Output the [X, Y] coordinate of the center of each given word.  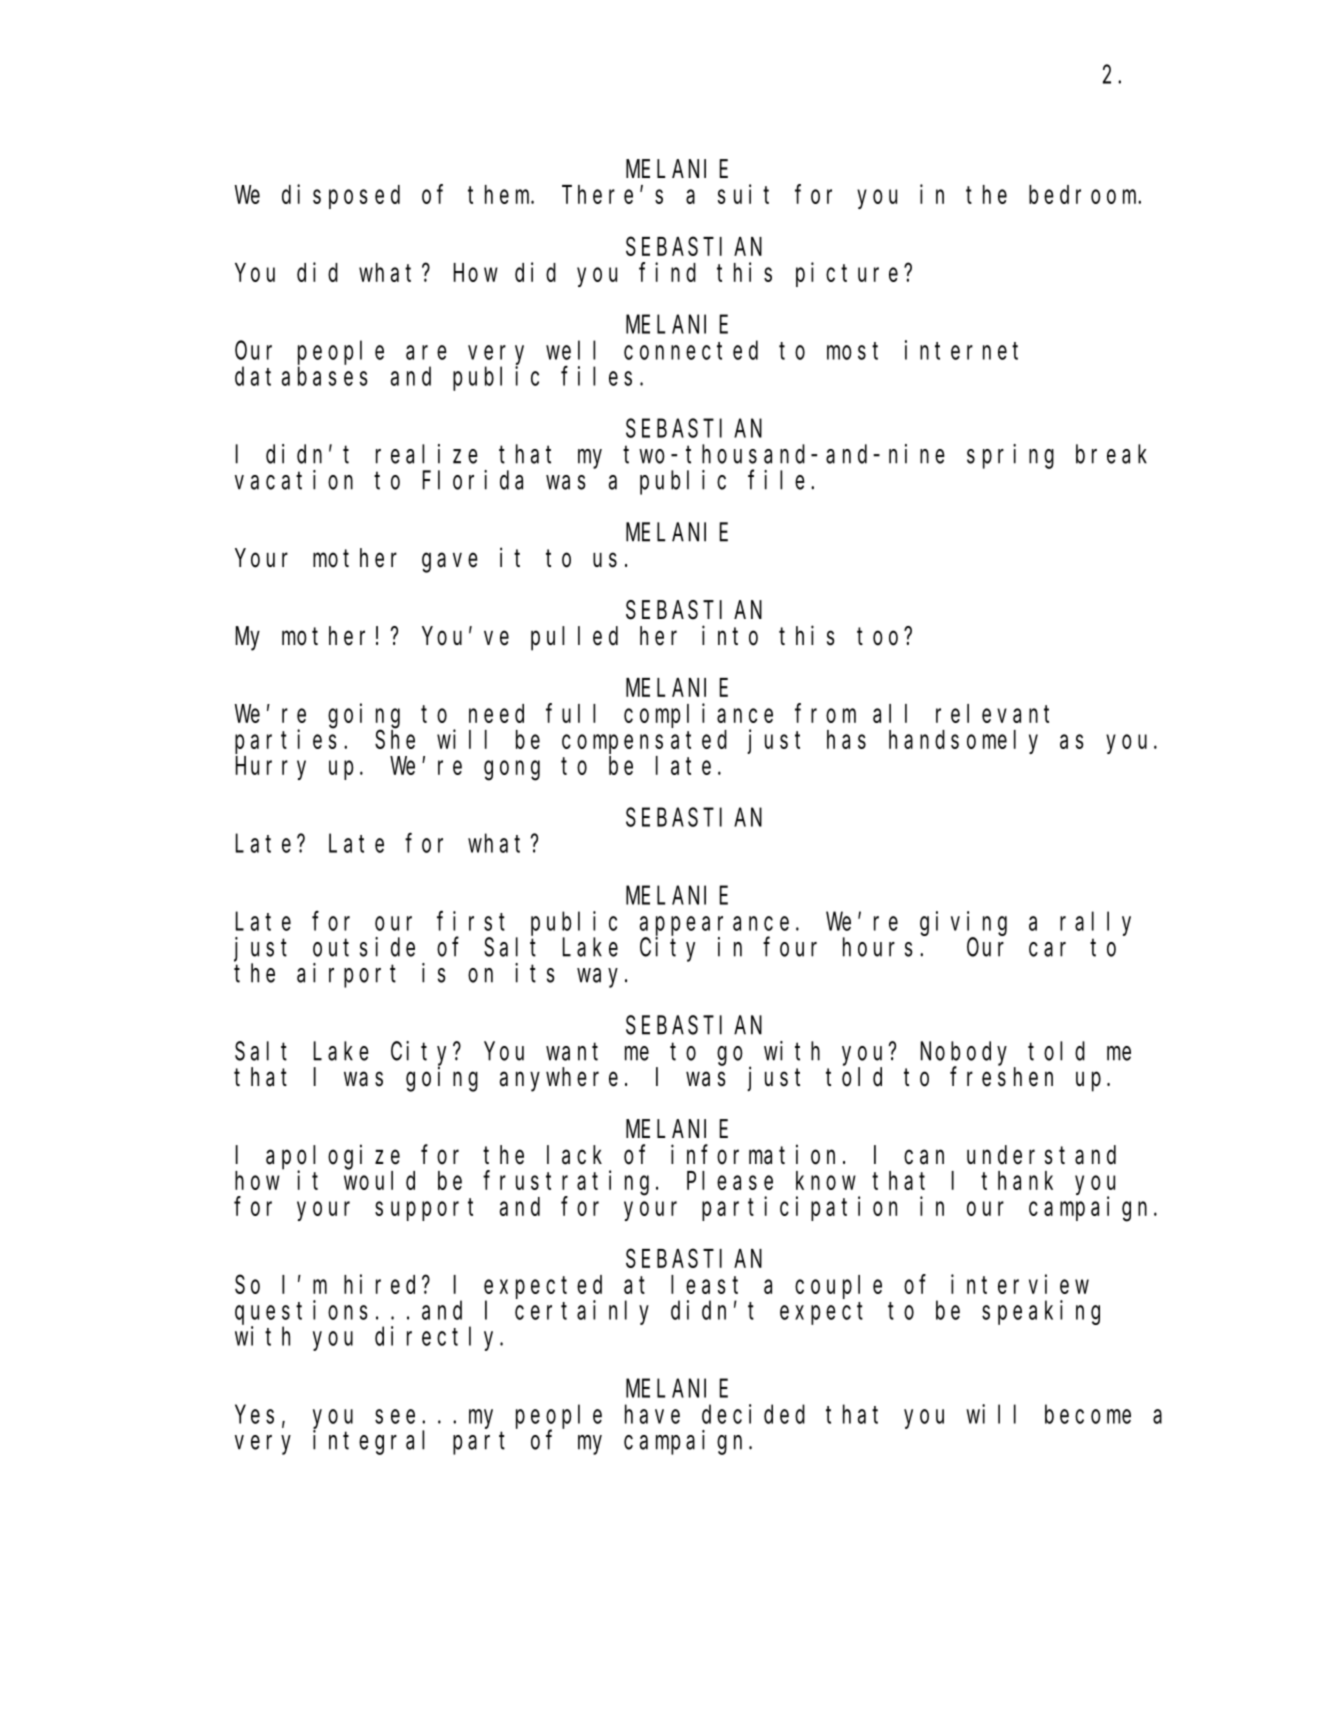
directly [438, 1338]
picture [847, 274]
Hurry [271, 769]
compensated [644, 742]
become [1088, 1414]
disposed [341, 196]
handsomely [963, 742]
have [652, 1414]
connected [691, 350]
